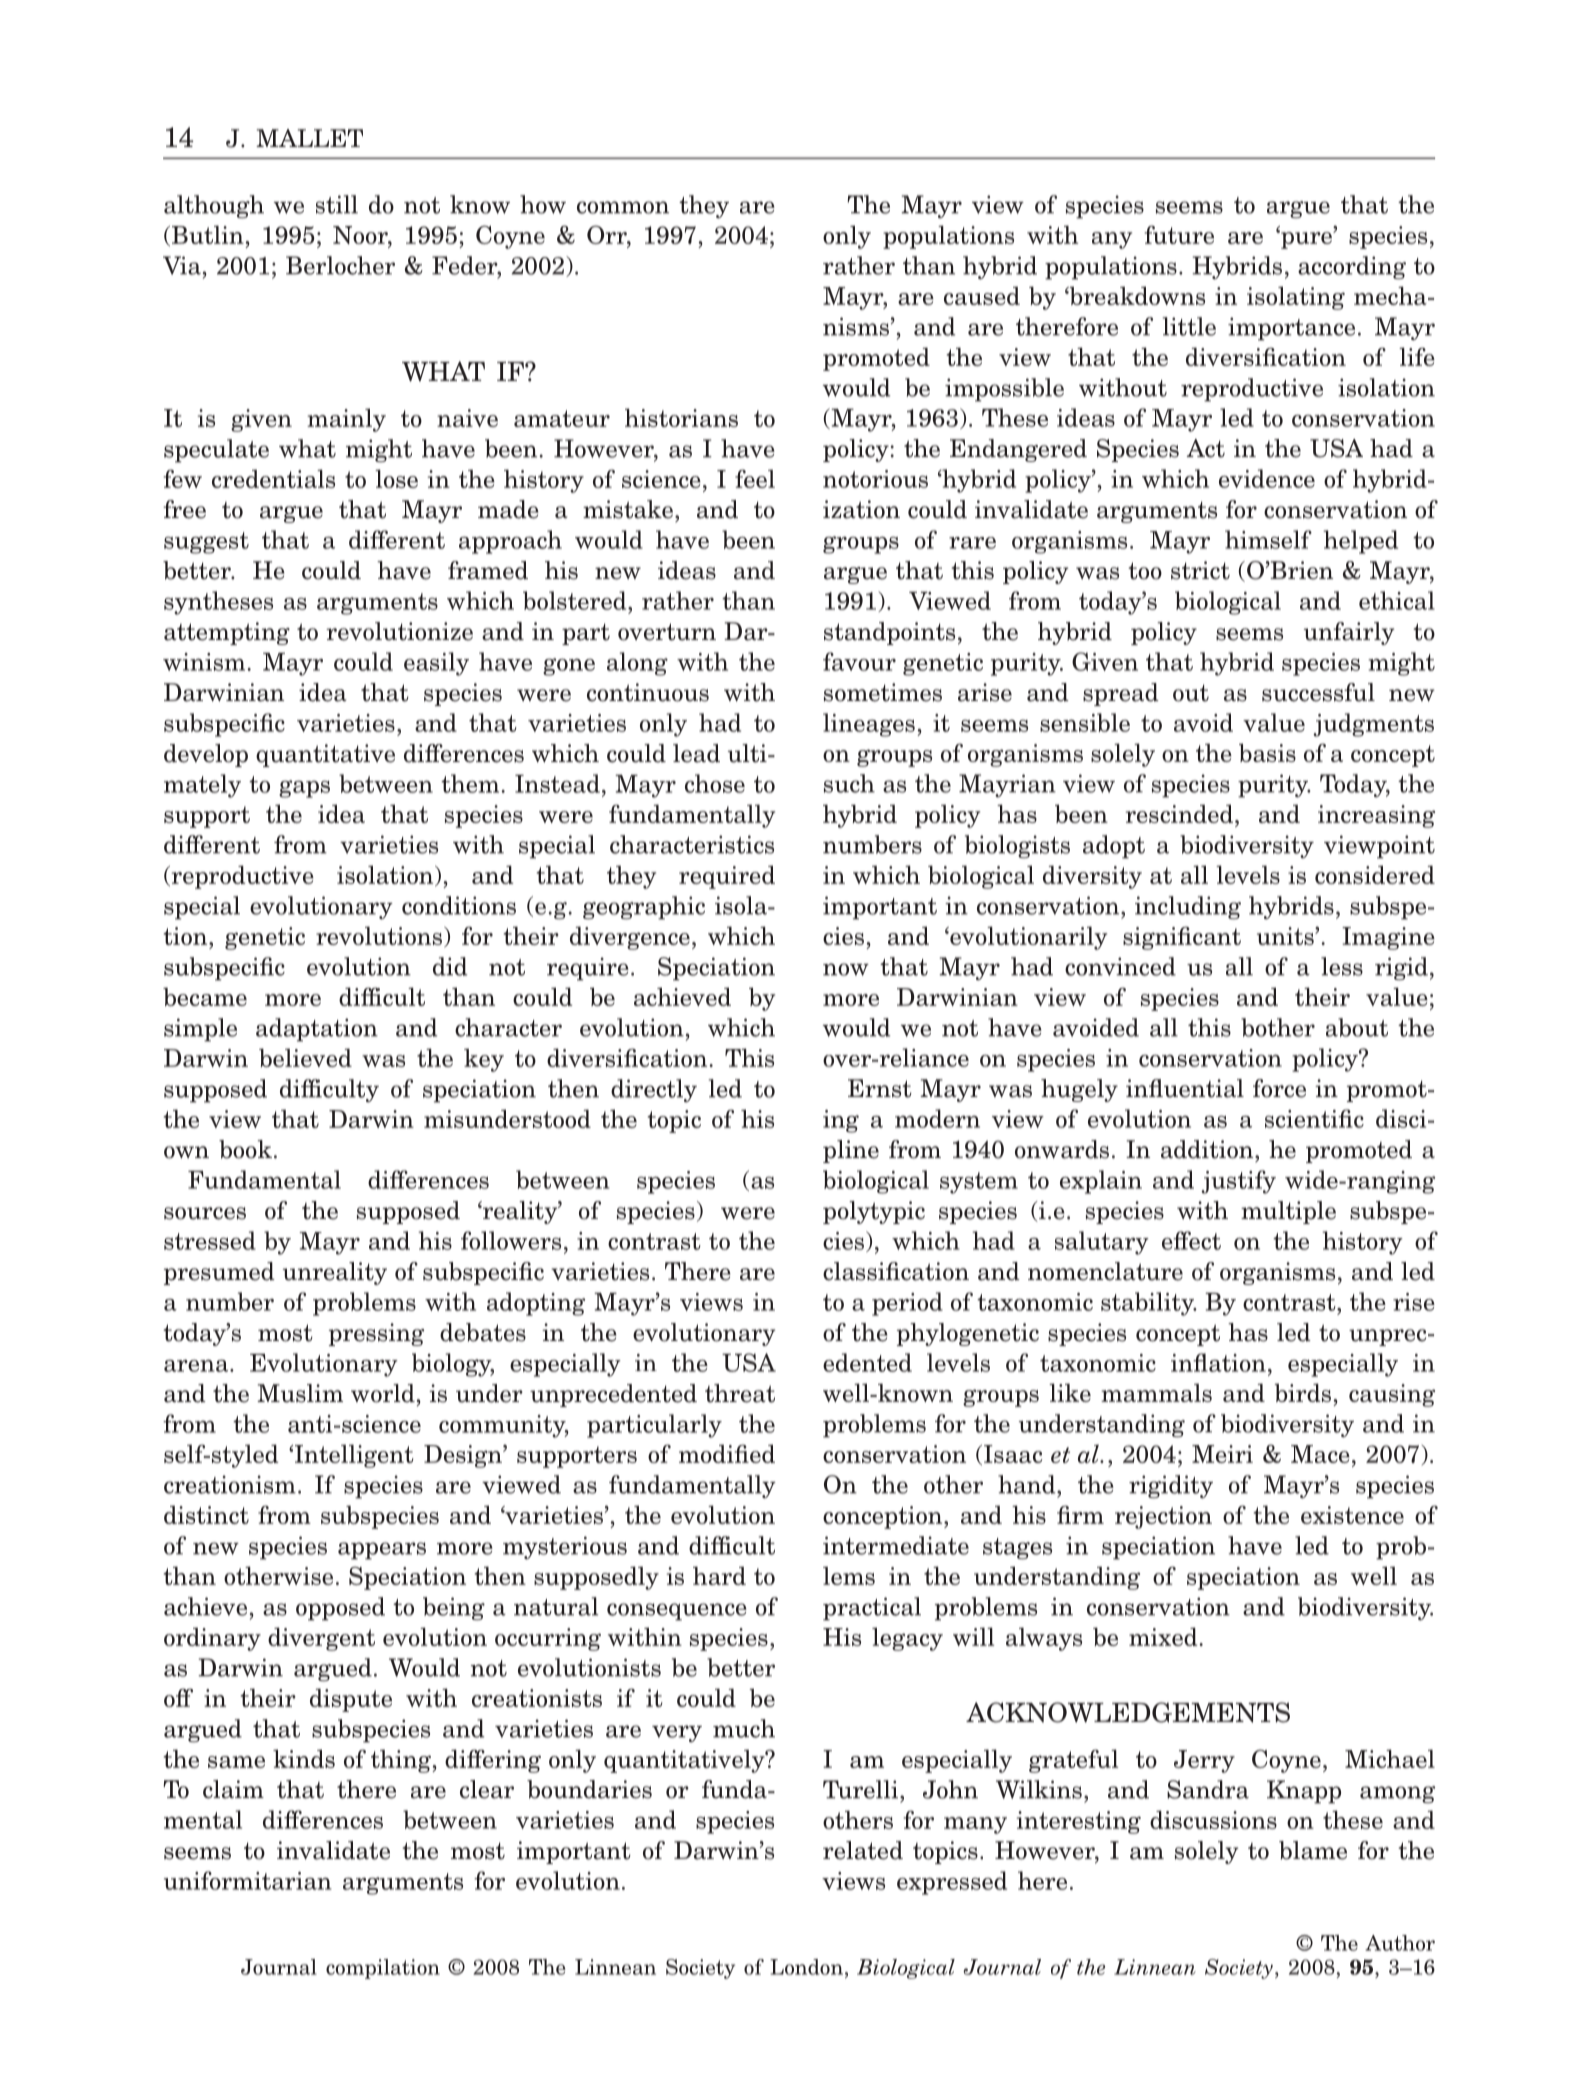 This image has width=1581, height=2078. What do you see at coordinates (806, 1967) in the image?
I see `London` at bounding box center [806, 1967].
